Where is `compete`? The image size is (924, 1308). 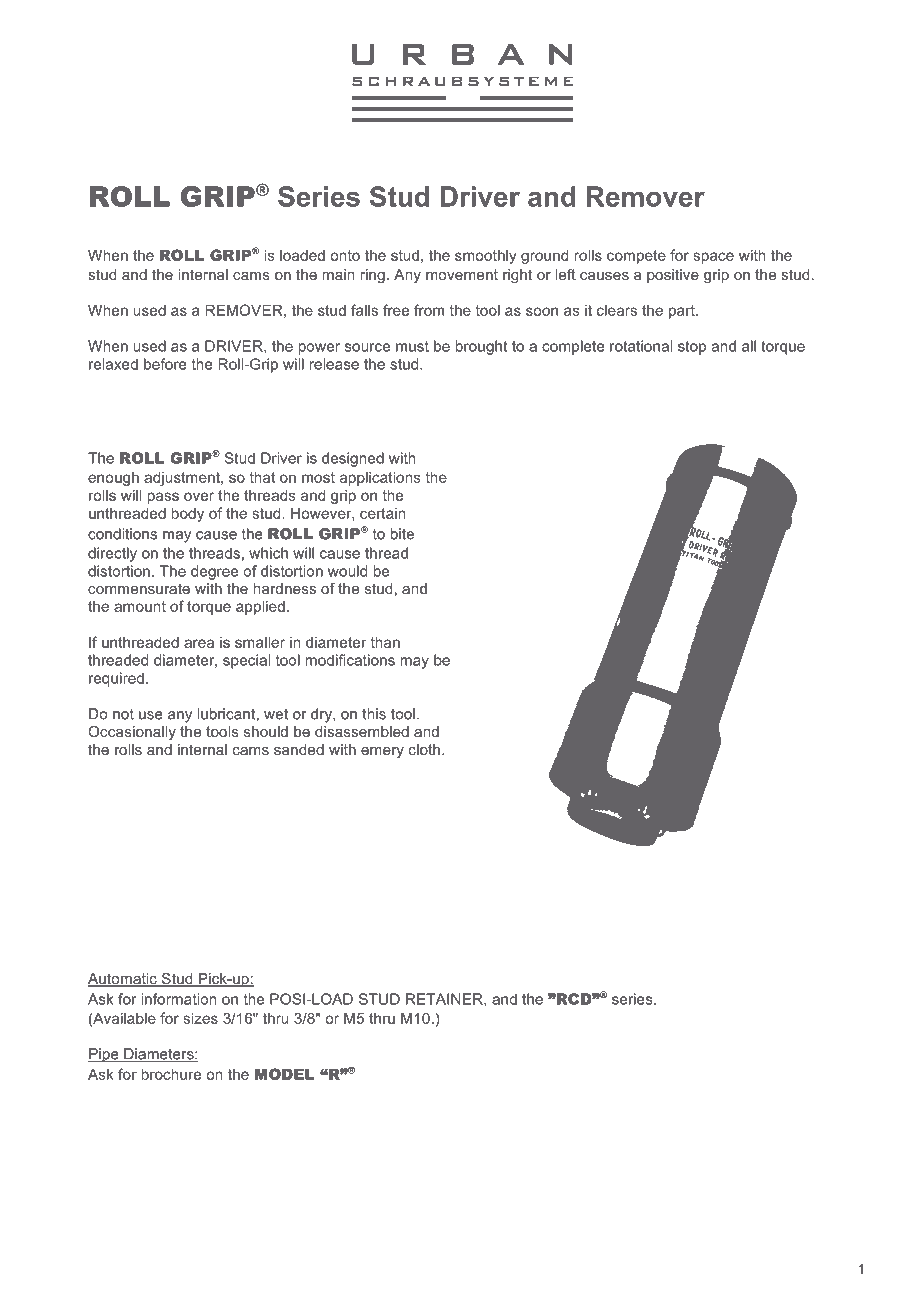 compete is located at coordinates (636, 257).
